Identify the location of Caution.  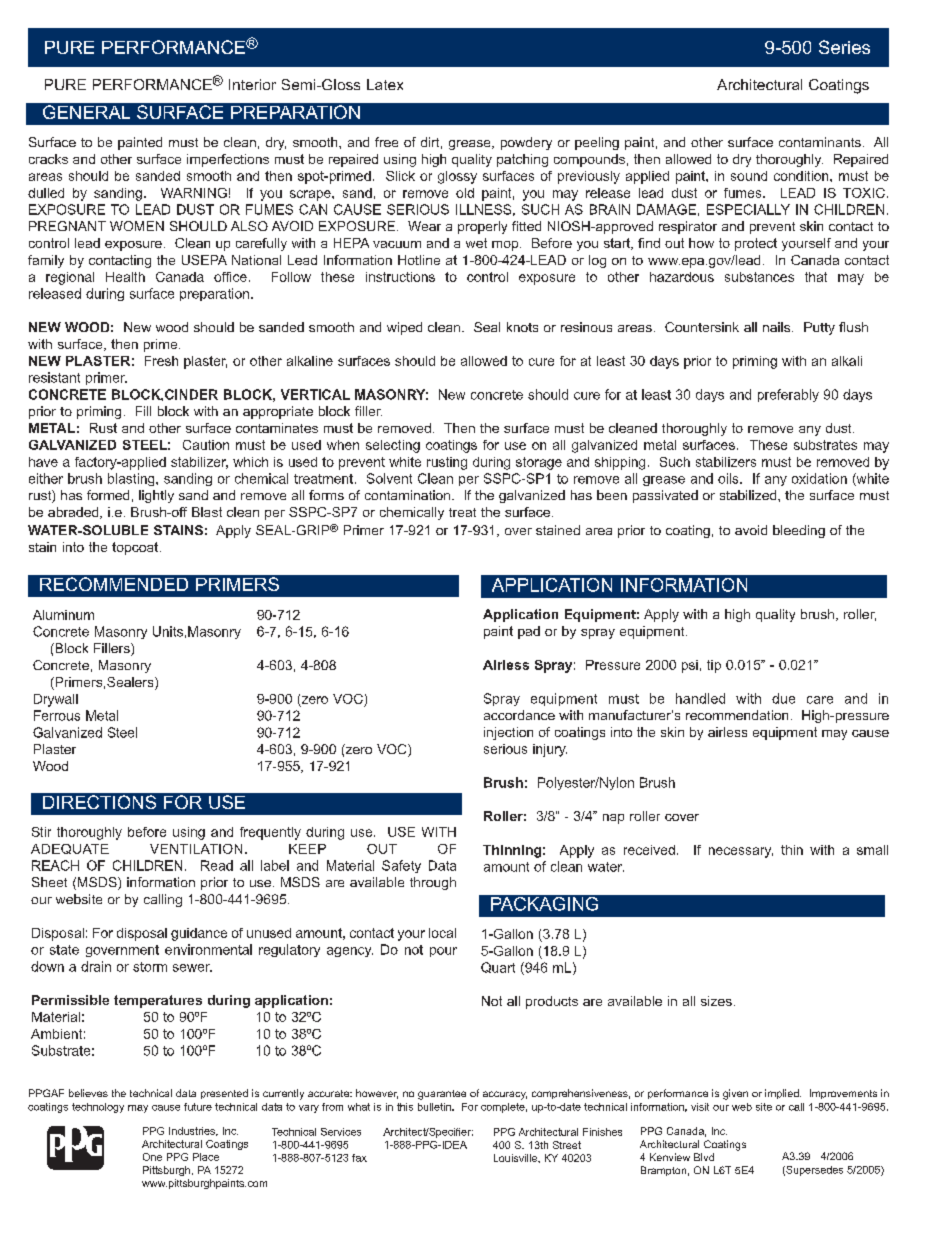
(206, 445).
